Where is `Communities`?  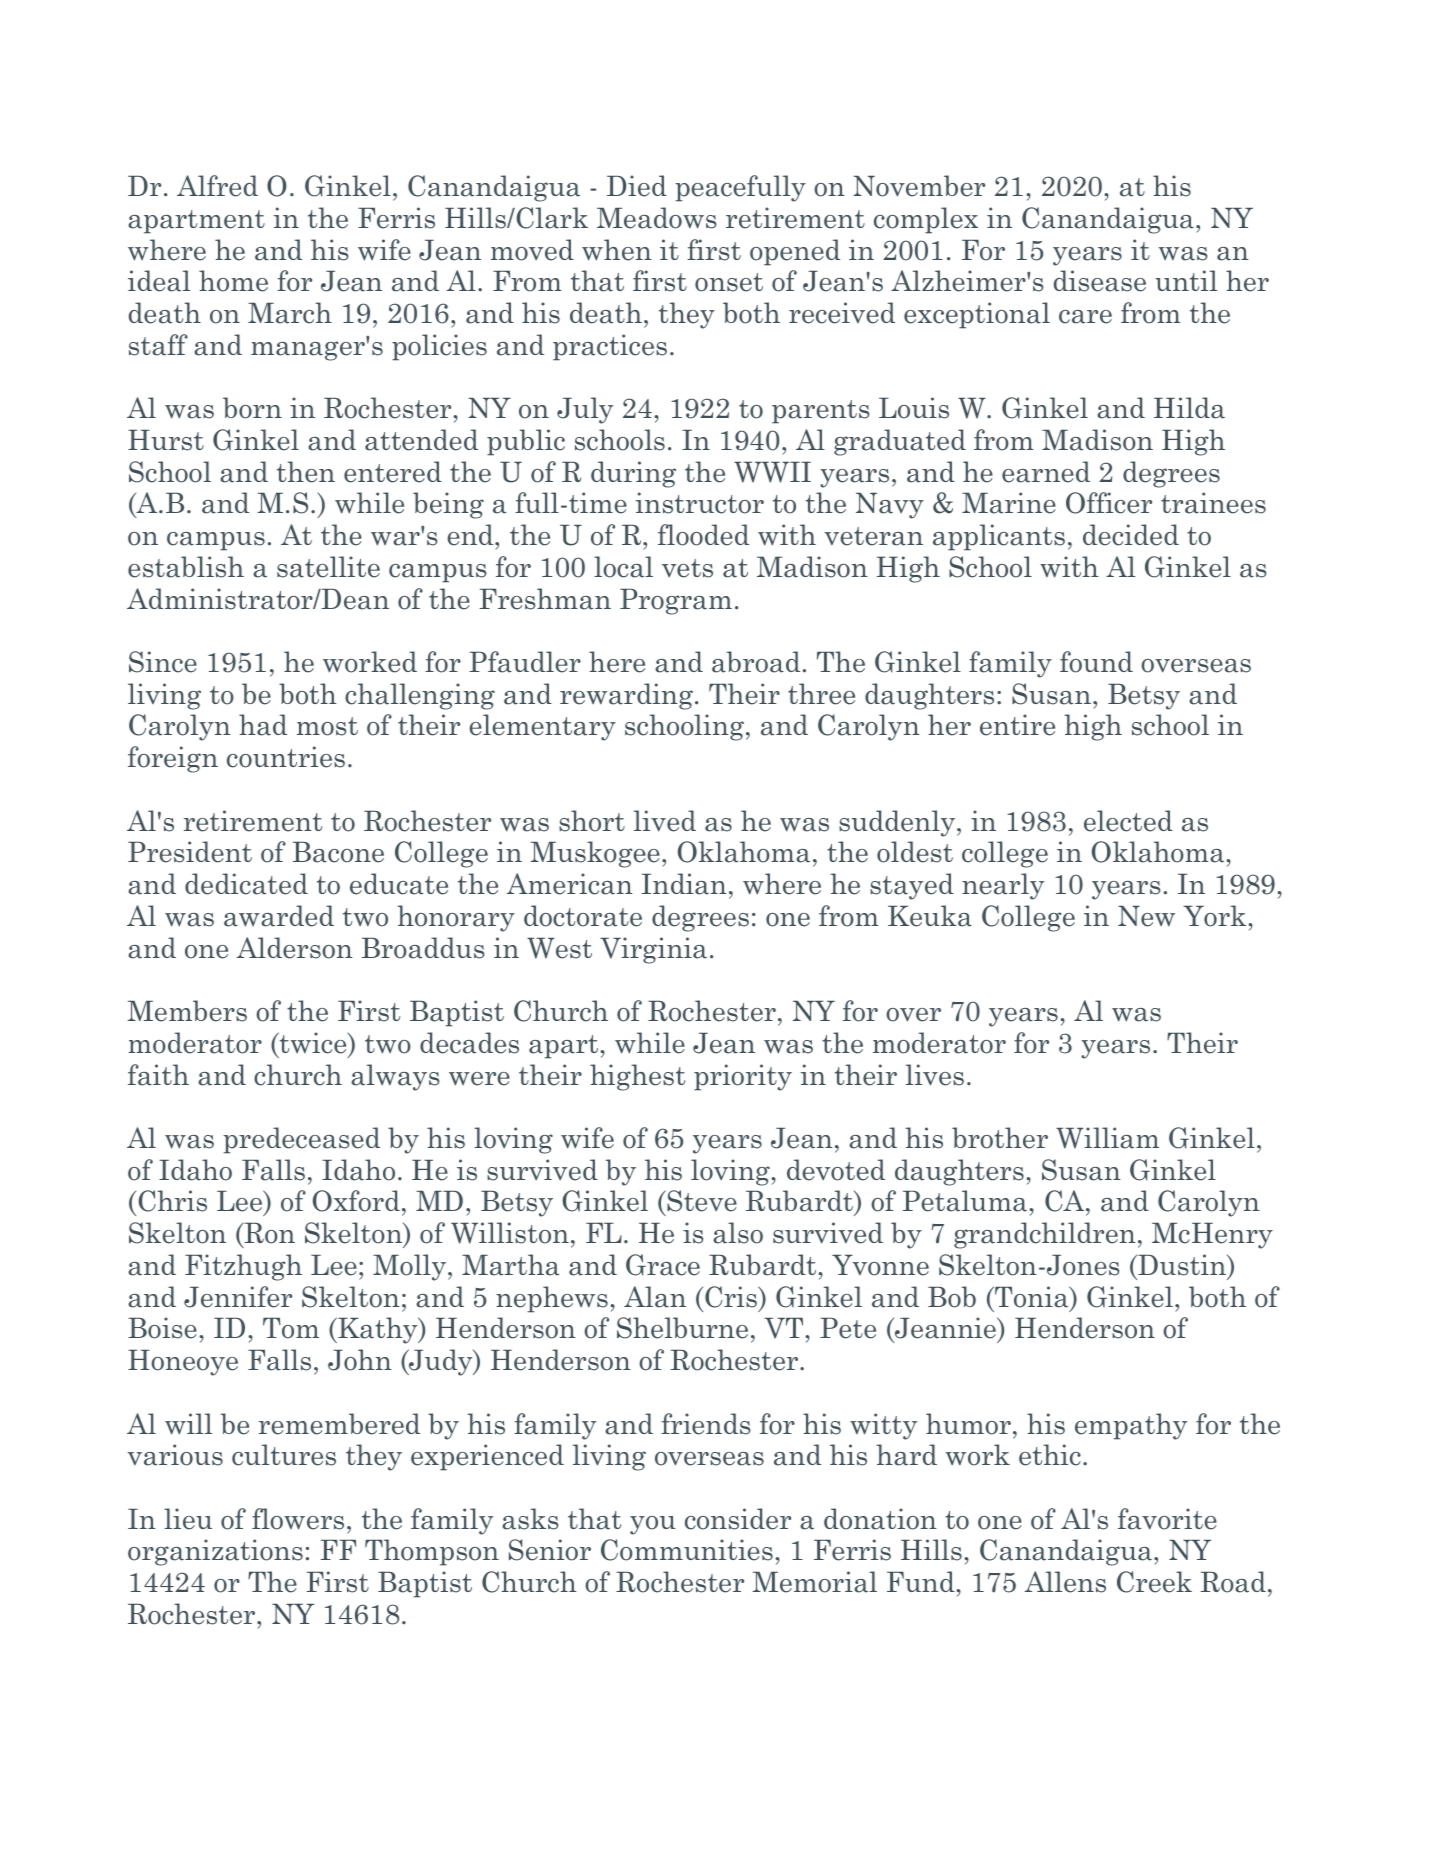
Communities is located at coordinates (687, 1550).
